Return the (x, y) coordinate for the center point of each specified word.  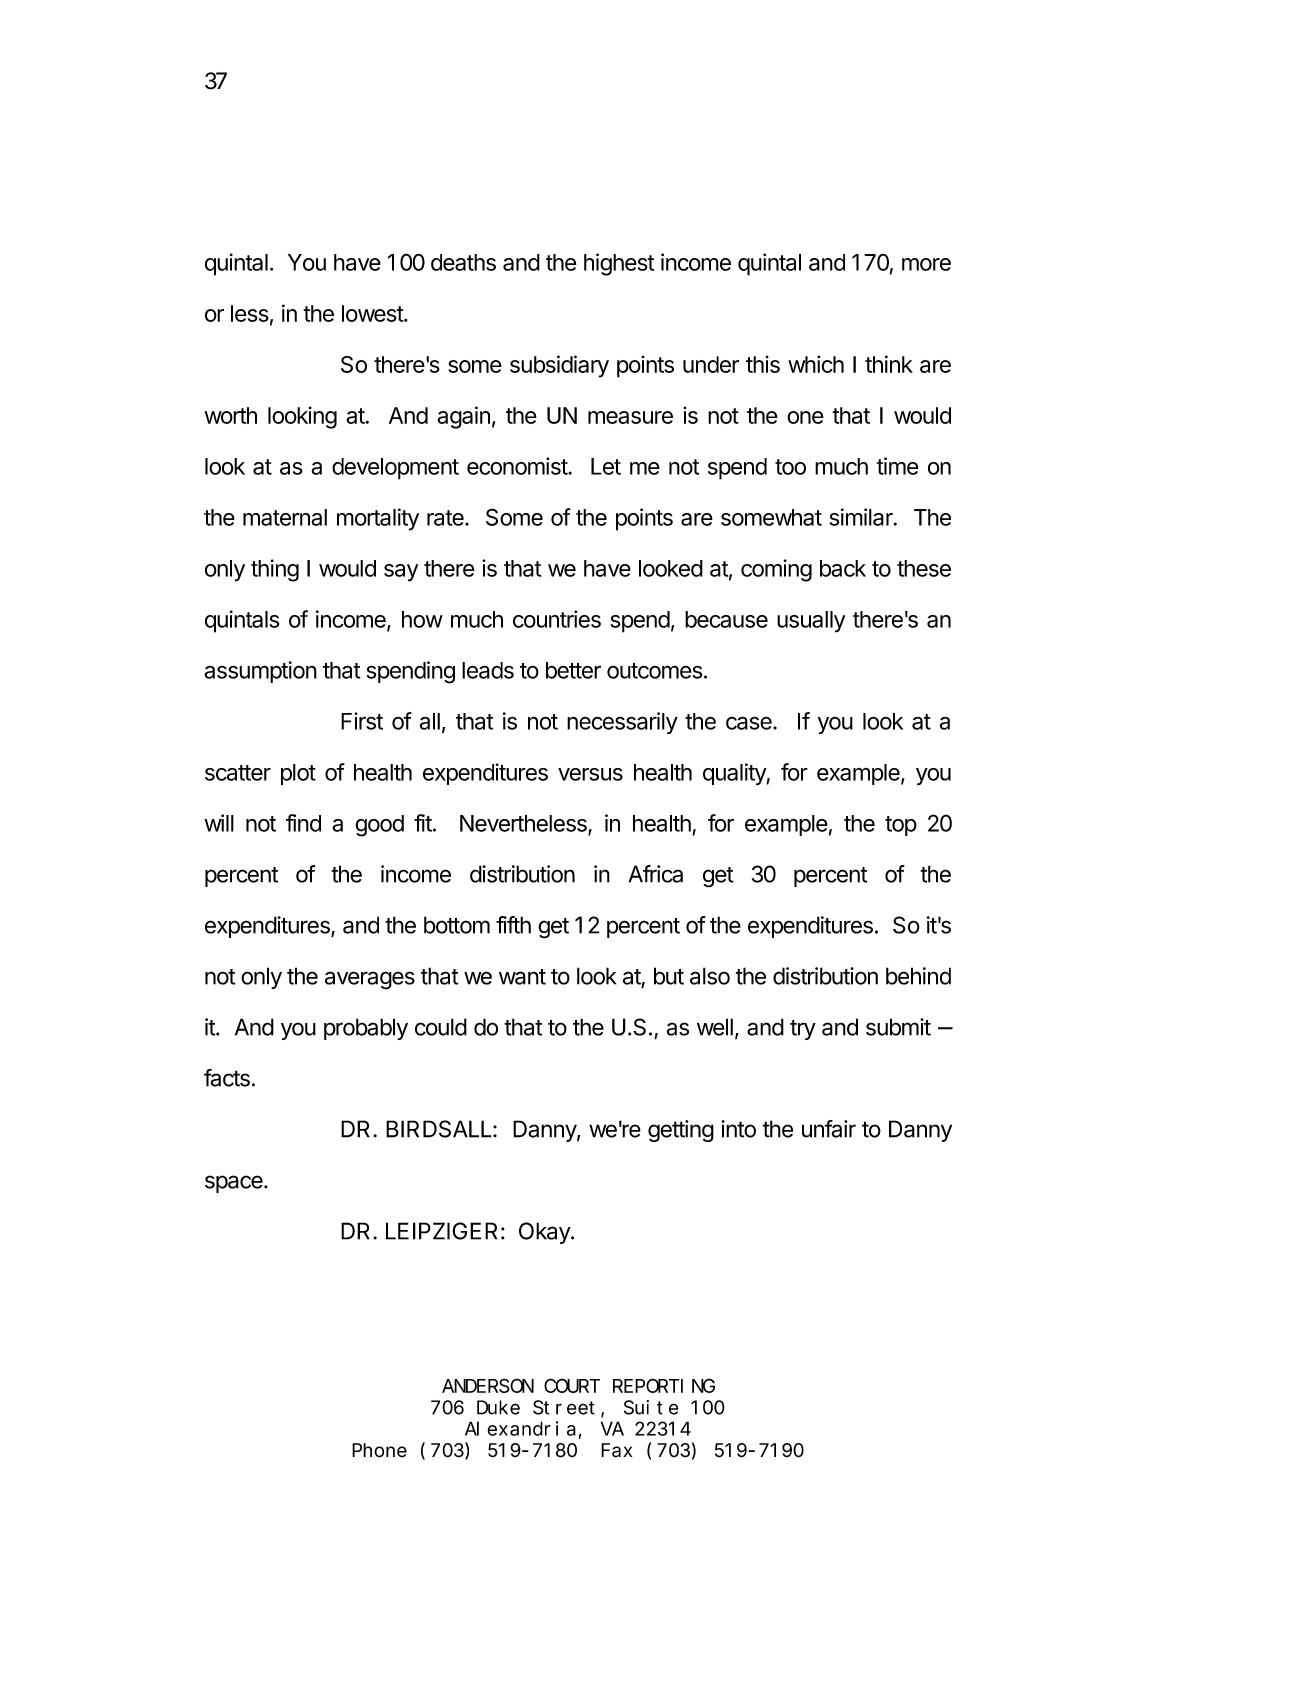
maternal (285, 517)
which (816, 364)
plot (298, 774)
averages (370, 980)
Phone (379, 1450)
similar (862, 517)
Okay (545, 1233)
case (750, 723)
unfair (829, 1129)
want (522, 977)
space (235, 1184)
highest (619, 264)
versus (590, 774)
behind (918, 976)
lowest (373, 313)
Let (606, 466)
